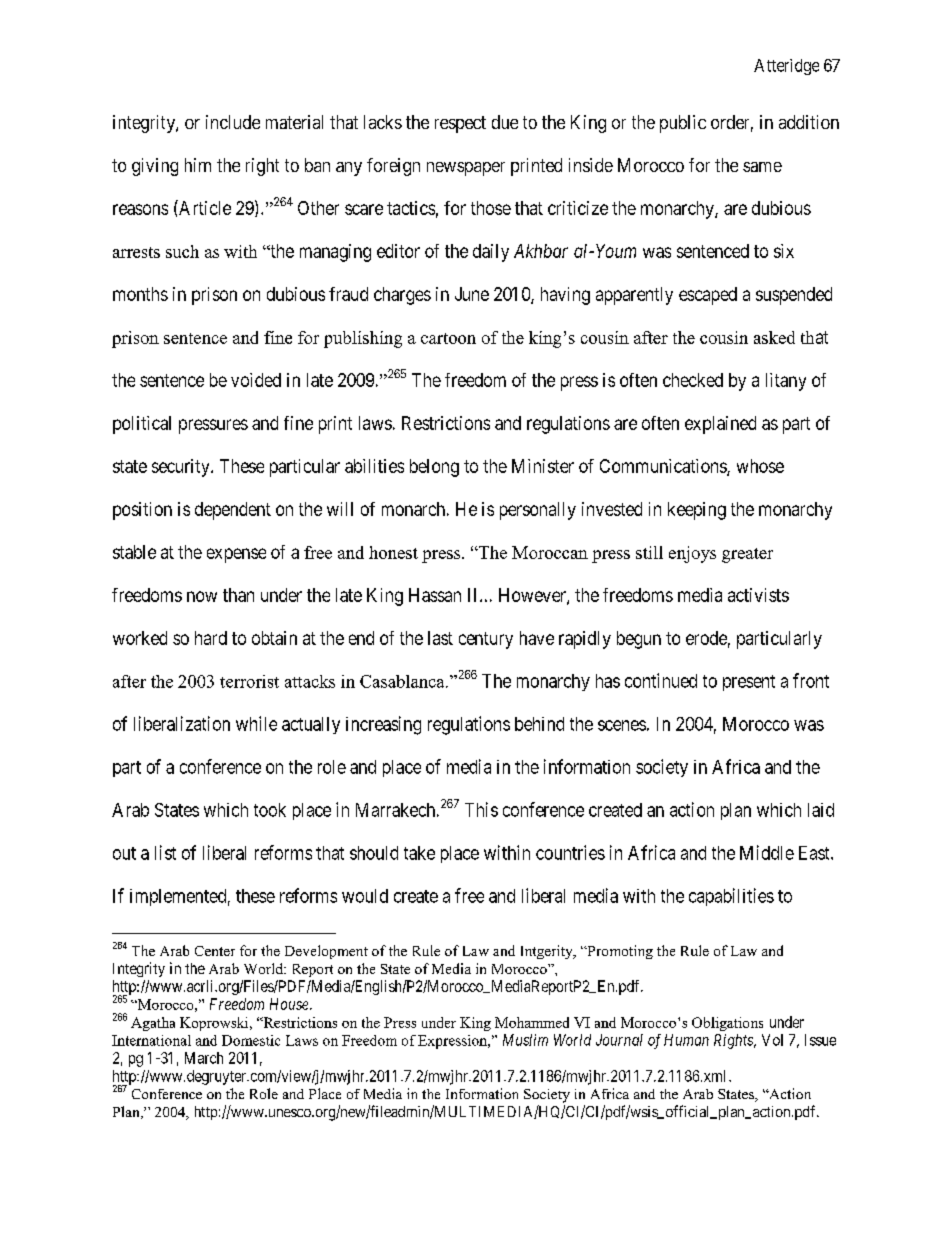 Image resolution: width=952 pixels, height=1233 pixels. What do you see at coordinates (204, 1058) in the document?
I see `March` at bounding box center [204, 1058].
